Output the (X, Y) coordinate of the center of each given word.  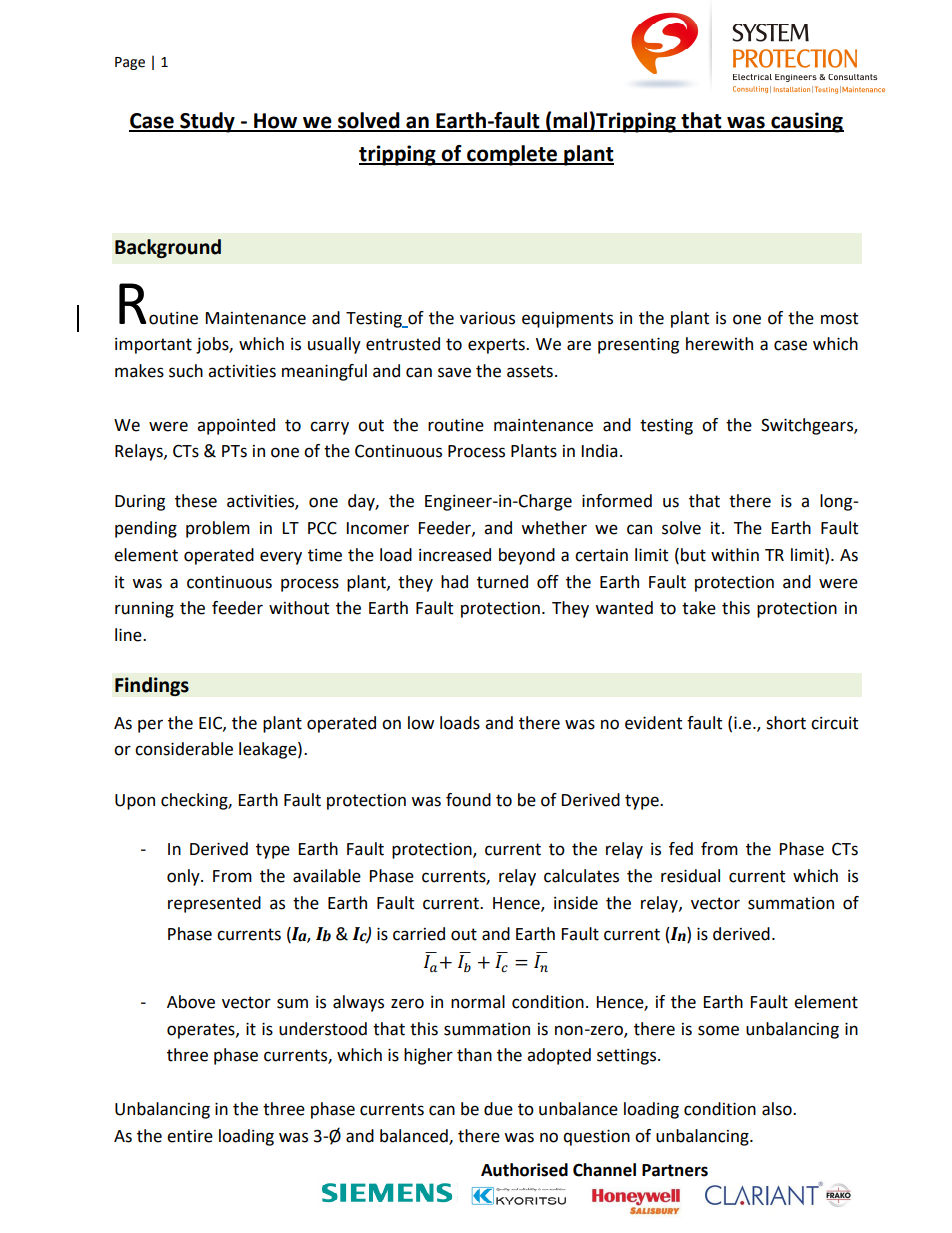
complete (512, 155)
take (699, 608)
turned (502, 582)
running (144, 610)
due (498, 1109)
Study (207, 122)
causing (806, 122)
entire (190, 1136)
